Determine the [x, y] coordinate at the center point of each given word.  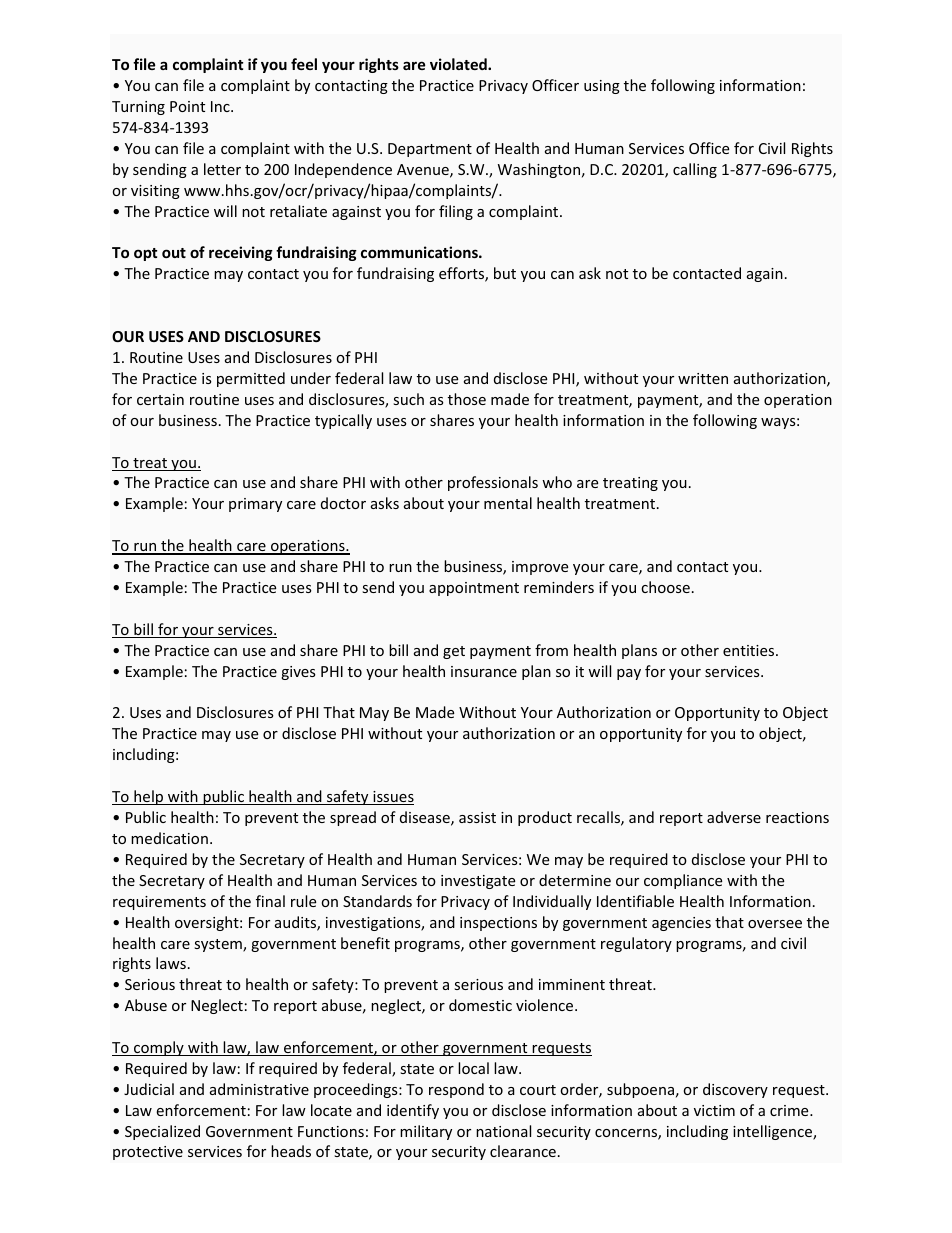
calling [695, 170]
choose [665, 587]
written [703, 378]
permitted [251, 379]
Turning [138, 108]
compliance [683, 881]
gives [298, 673]
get [454, 652]
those [467, 399]
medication [169, 838]
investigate [478, 882]
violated [459, 64]
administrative [259, 1089]
